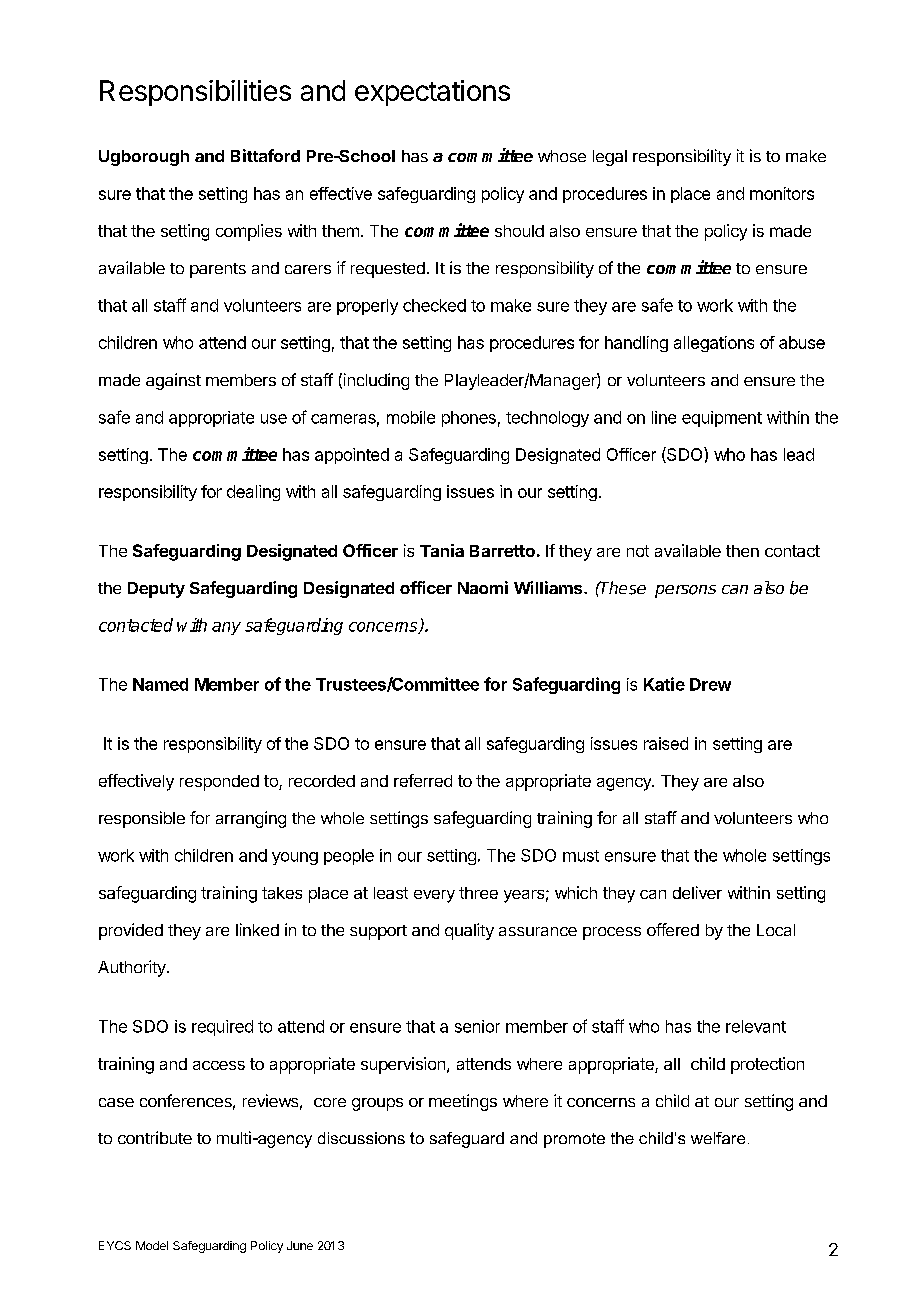  I want to click on Naomi, so click(483, 587).
